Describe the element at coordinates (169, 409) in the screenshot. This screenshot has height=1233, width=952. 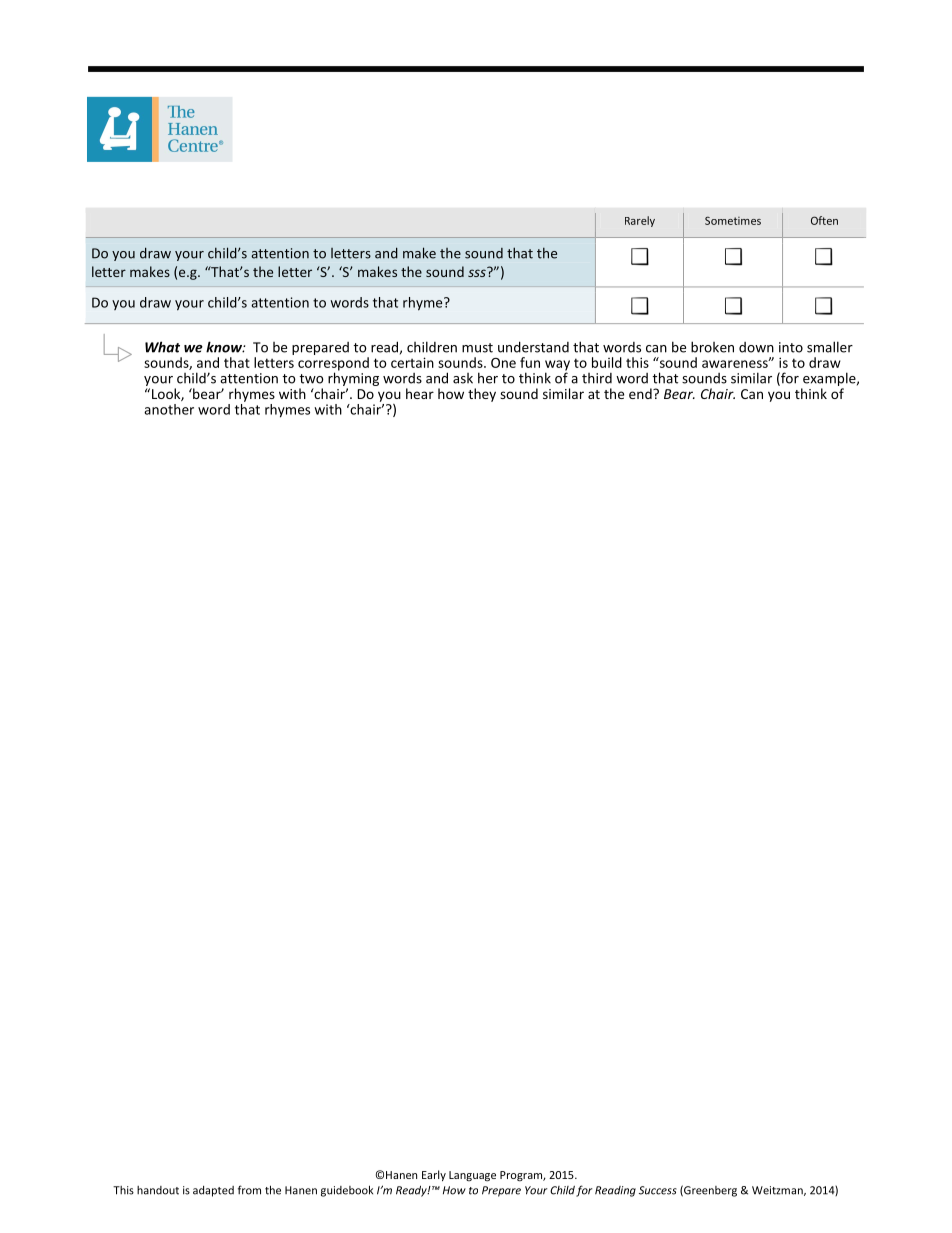
I see `another` at that location.
